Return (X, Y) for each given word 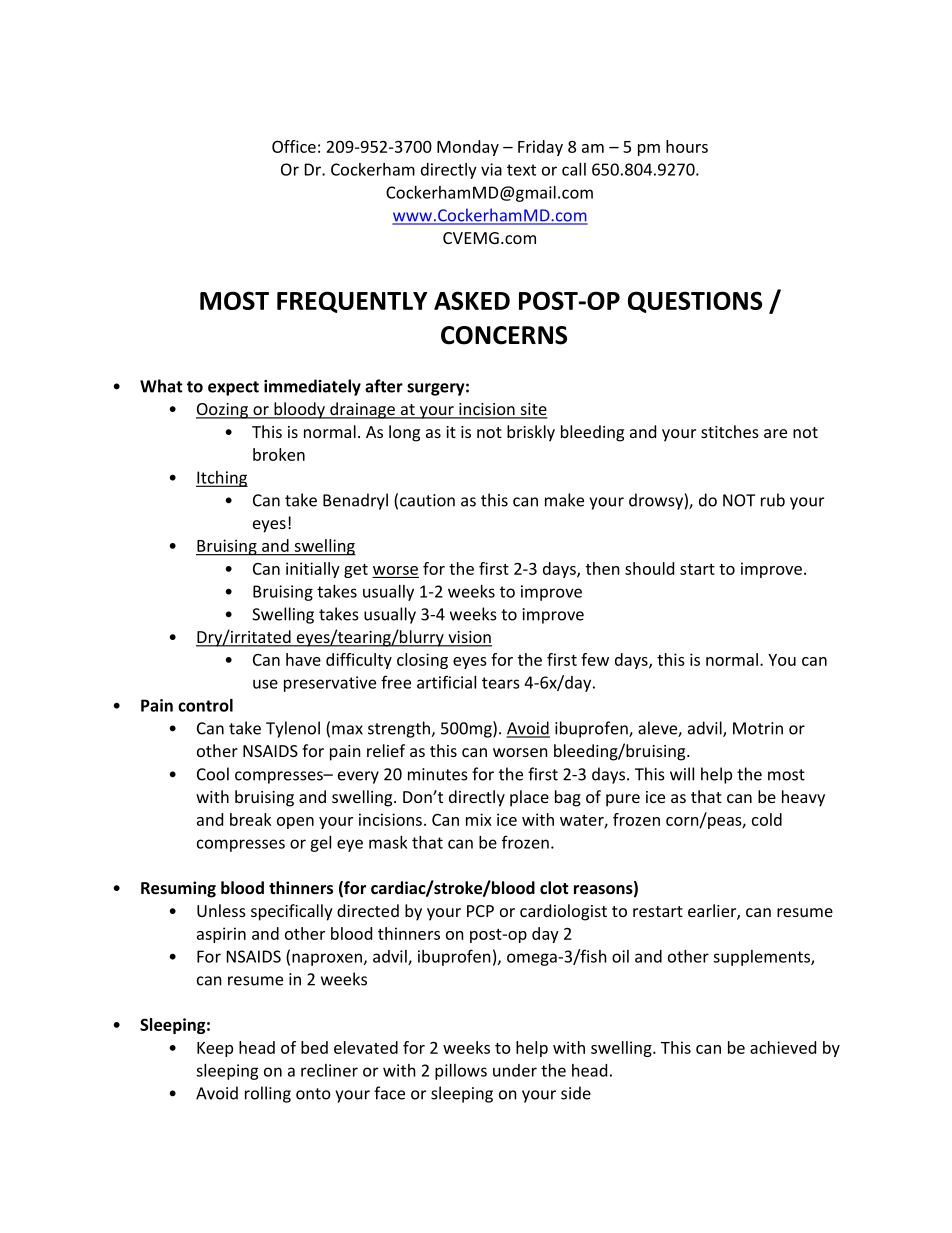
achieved (783, 1047)
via (491, 169)
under (515, 1070)
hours (687, 146)
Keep (215, 1049)
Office (294, 146)
